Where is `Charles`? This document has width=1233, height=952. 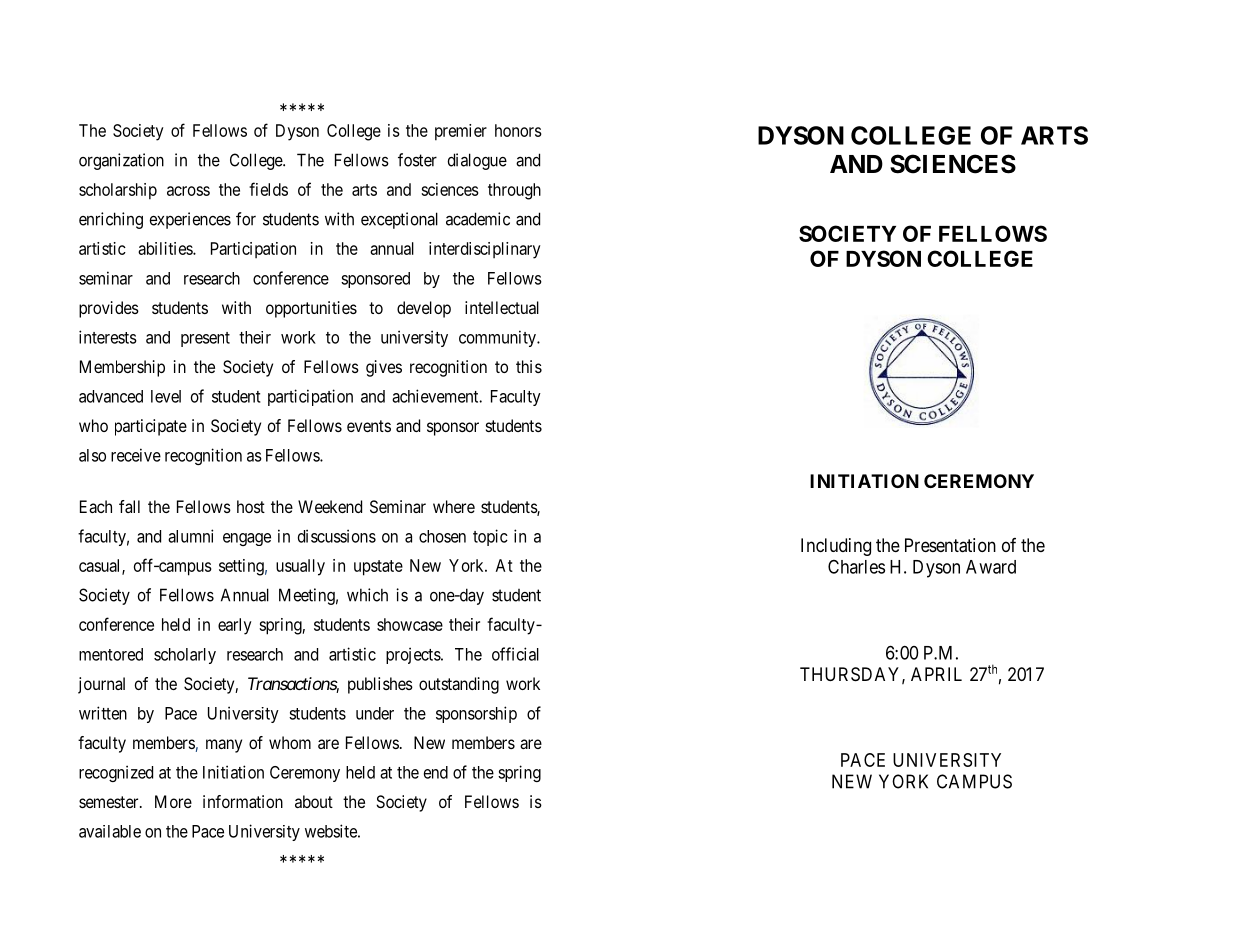 Charles is located at coordinates (856, 567).
